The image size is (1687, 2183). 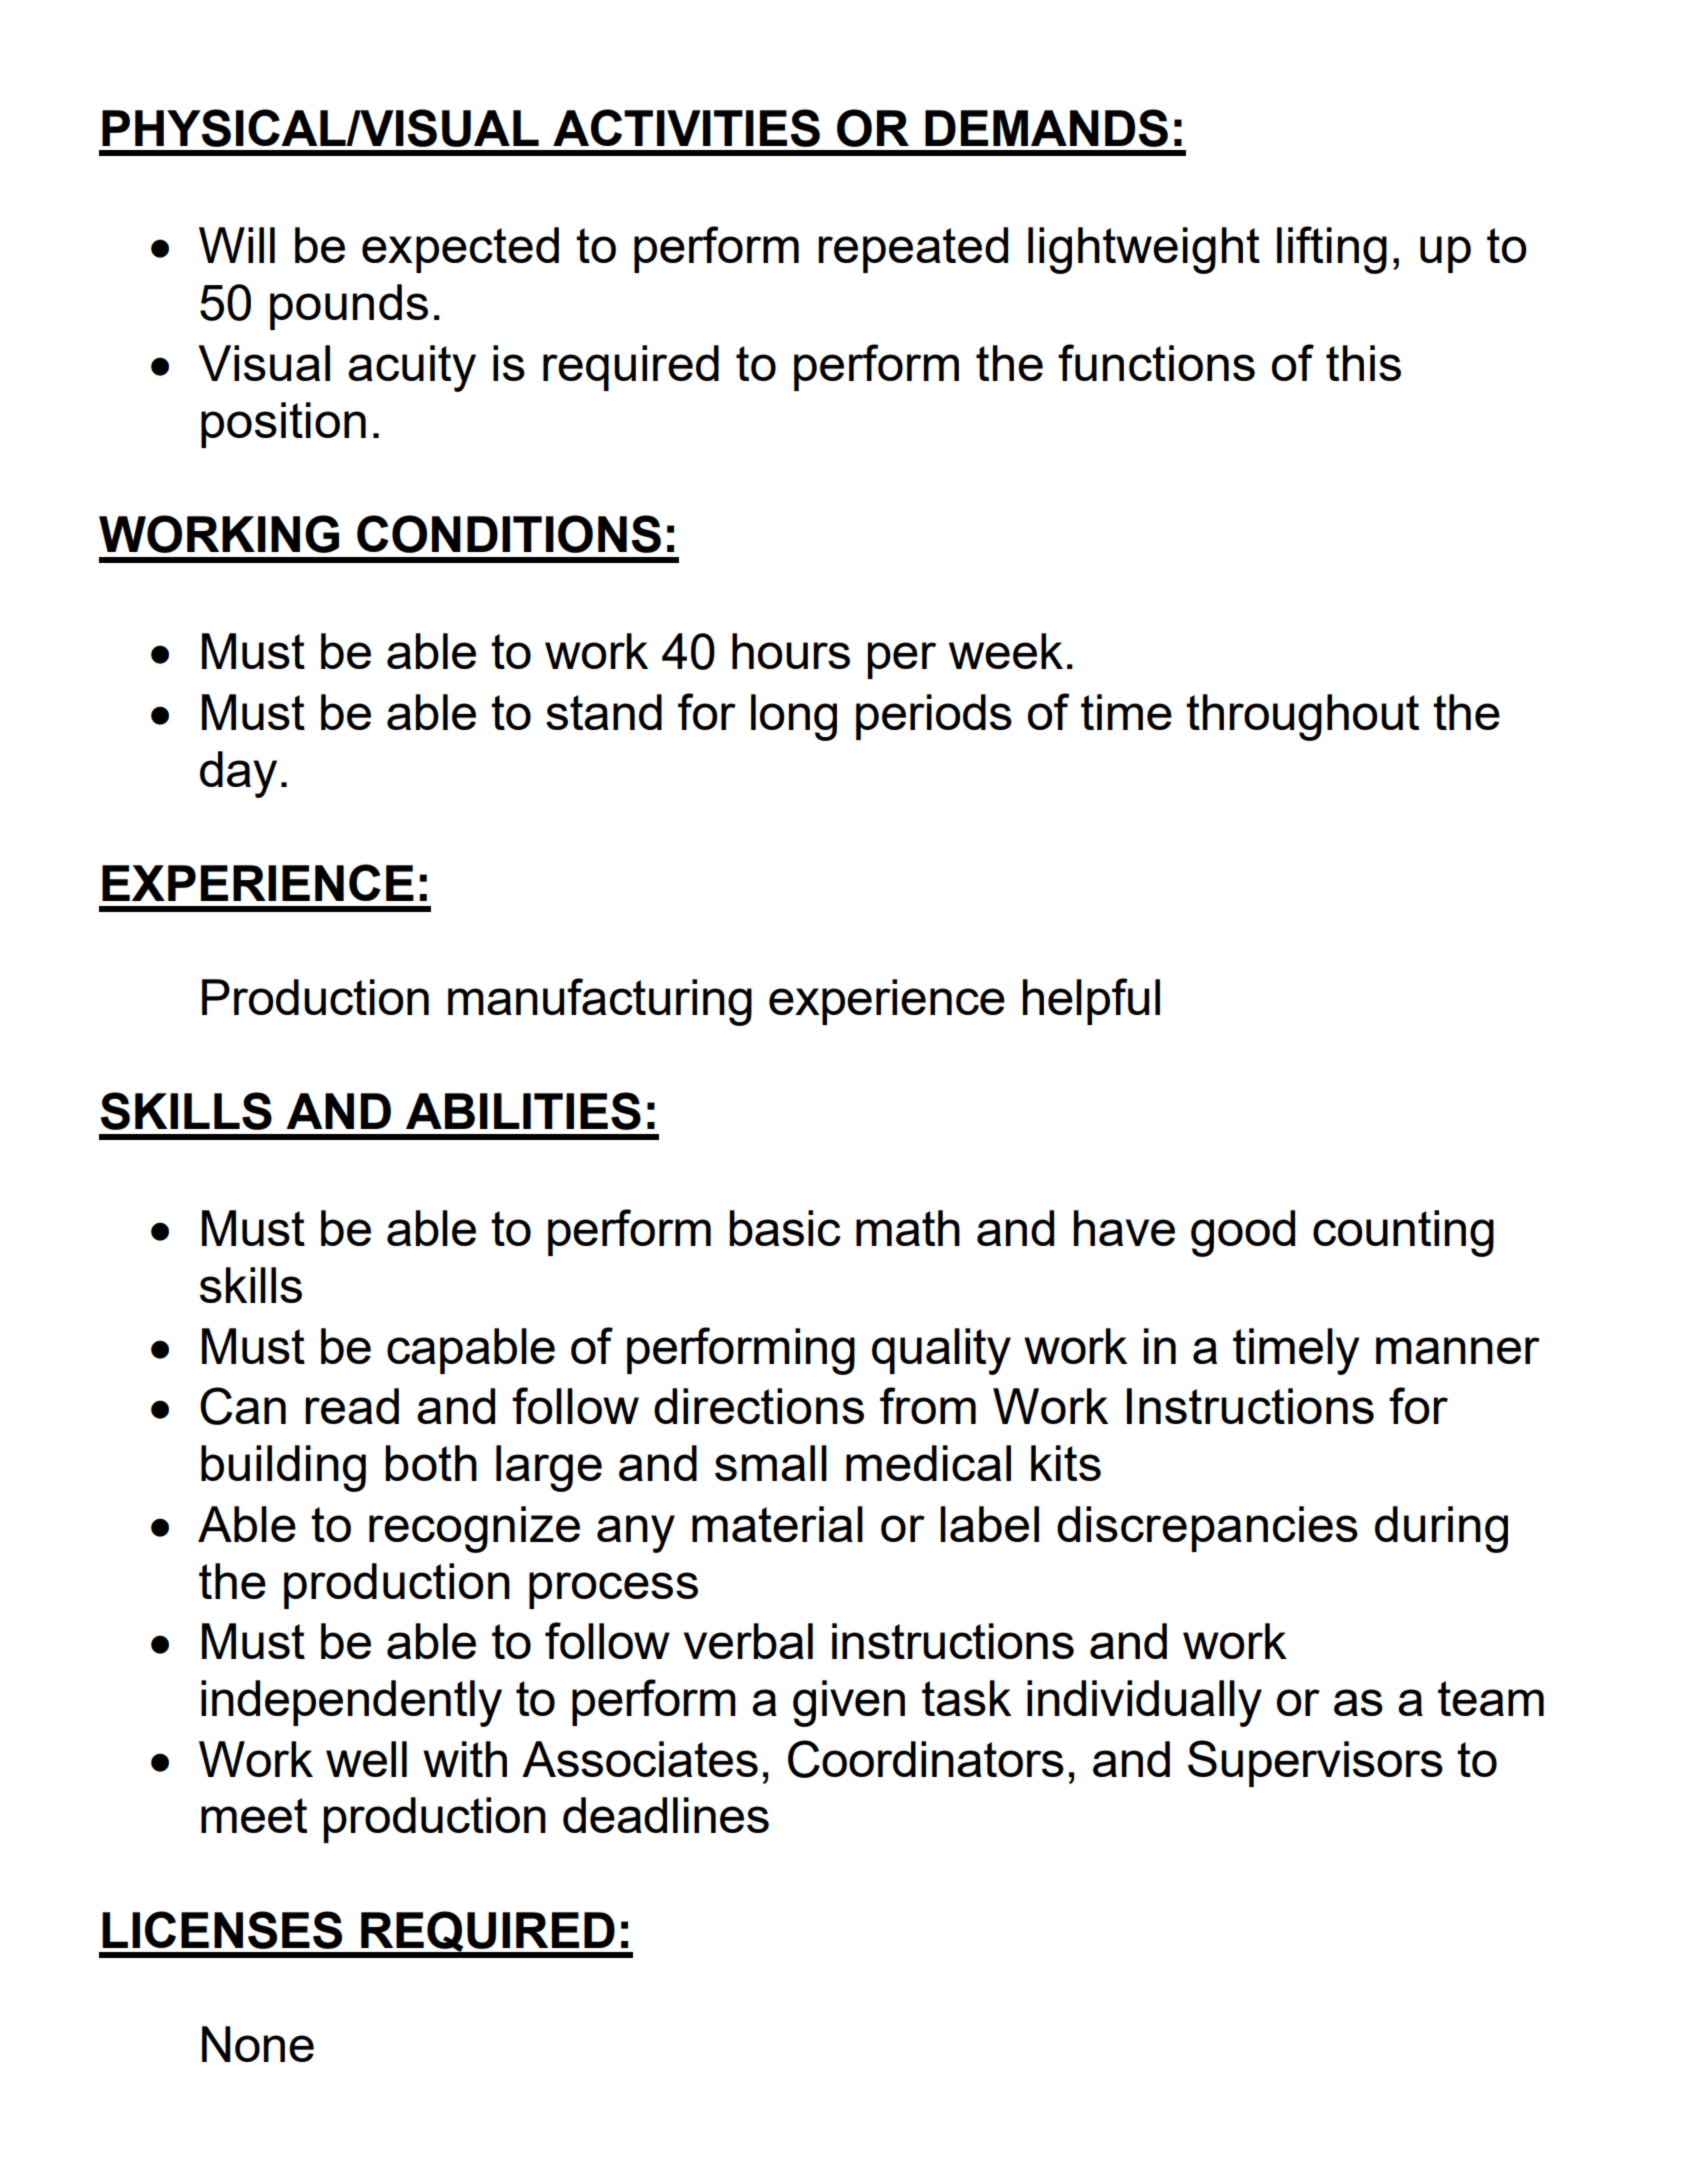 What do you see at coordinates (1403, 1233) in the screenshot?
I see `counting` at bounding box center [1403, 1233].
